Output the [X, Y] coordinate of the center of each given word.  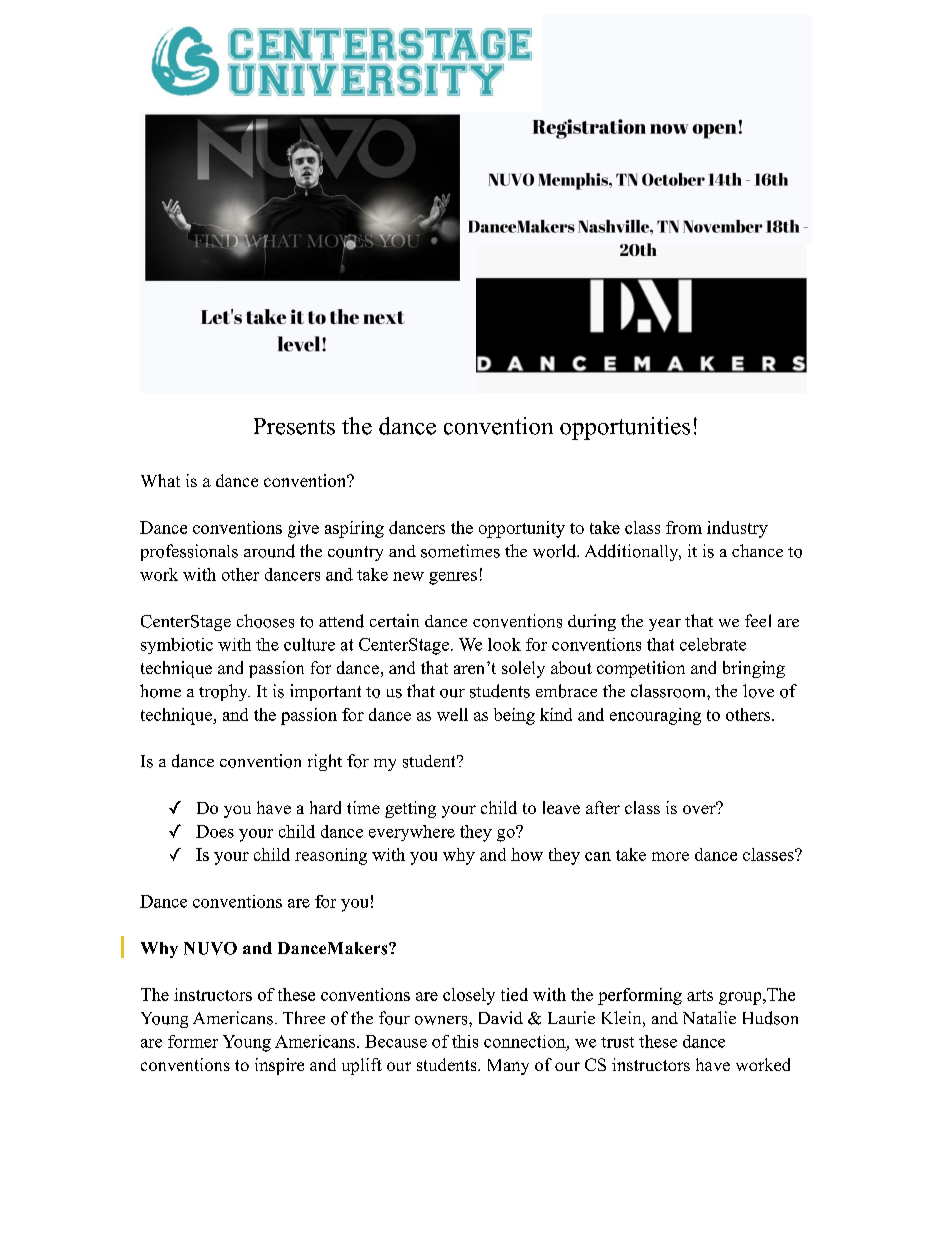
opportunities [625, 428]
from [684, 527]
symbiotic [177, 646]
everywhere [412, 833]
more [670, 856]
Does [215, 831]
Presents [294, 426]
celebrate [713, 644]
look [504, 644]
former [193, 1041]
